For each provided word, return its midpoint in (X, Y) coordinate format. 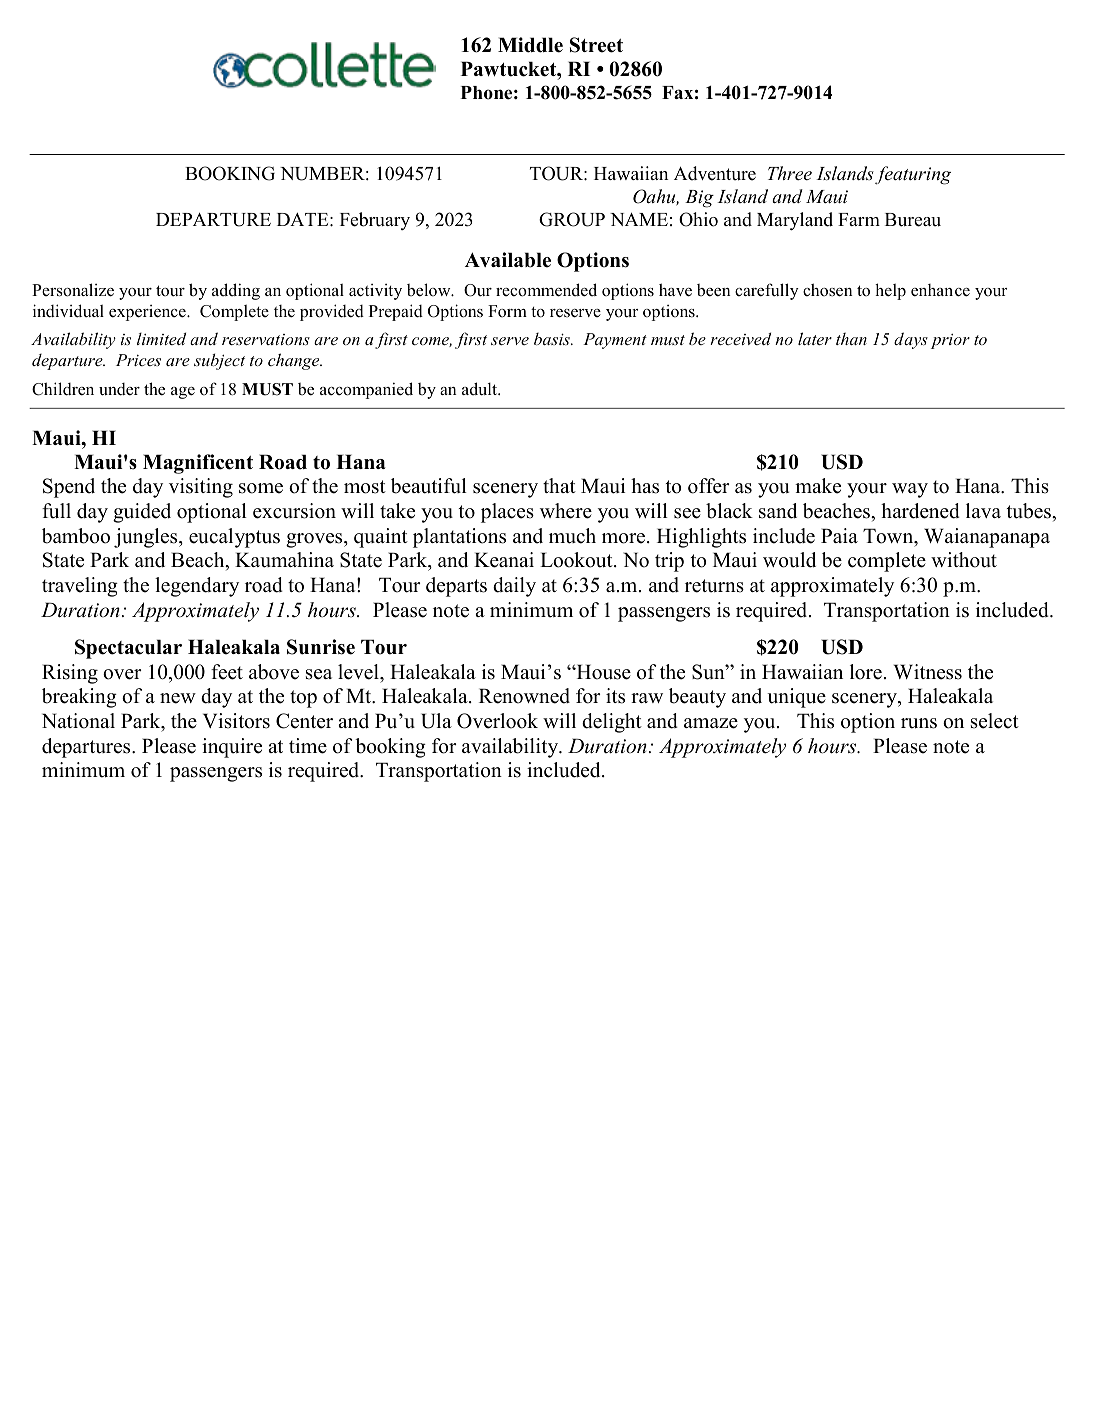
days (911, 340)
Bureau (913, 220)
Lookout (577, 560)
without (964, 560)
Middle (530, 45)
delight (612, 723)
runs (919, 723)
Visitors (236, 721)
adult (481, 389)
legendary (197, 587)
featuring (913, 175)
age (183, 393)
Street (596, 45)
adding (236, 291)
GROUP (572, 219)
